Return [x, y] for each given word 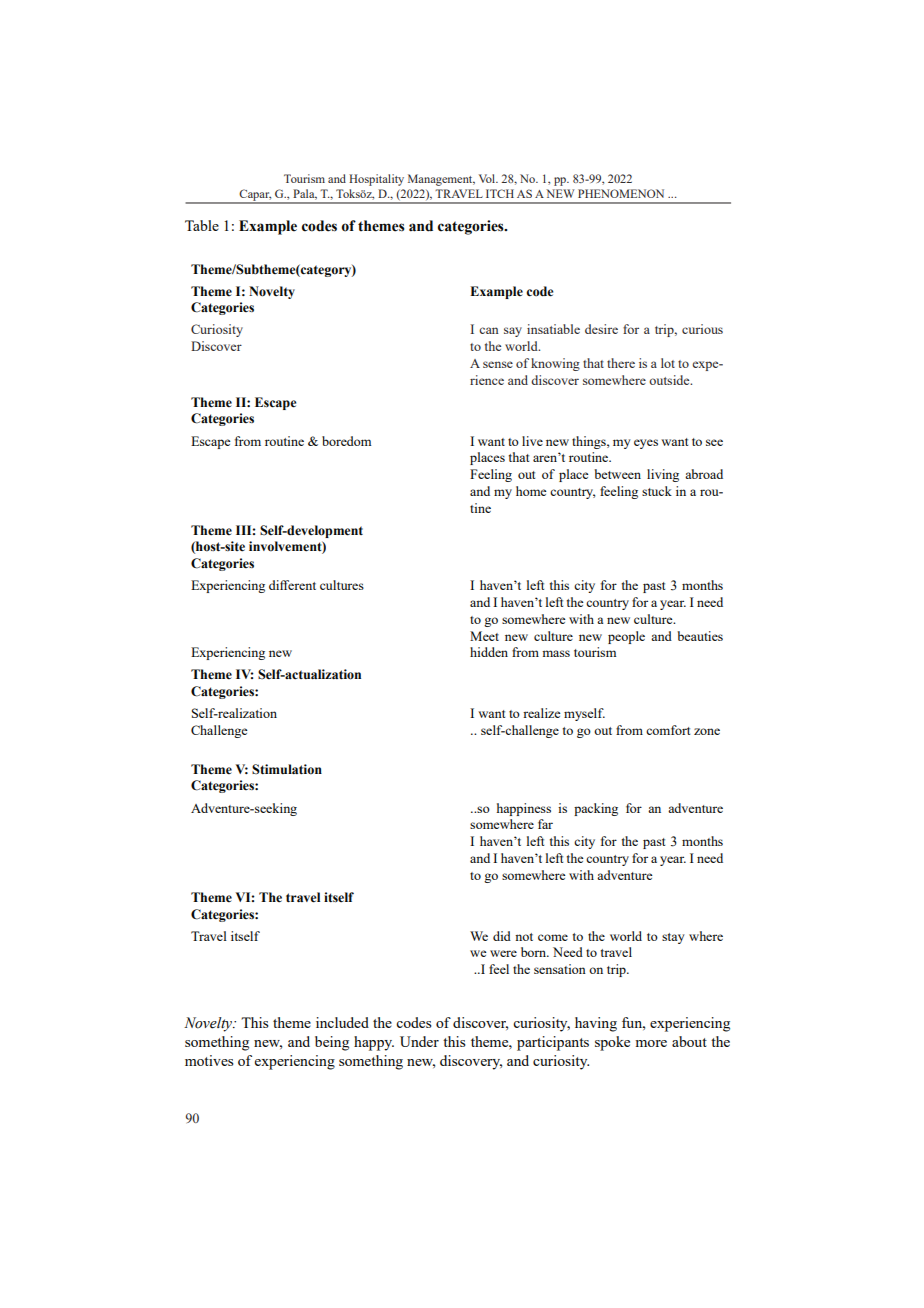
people [626, 637]
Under [419, 1041]
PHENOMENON [621, 193]
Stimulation [287, 769]
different [292, 585]
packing [596, 809]
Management [441, 180]
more [651, 1043]
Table [202, 225]
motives [209, 1060]
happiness [524, 809]
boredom [346, 441]
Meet [484, 636]
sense [498, 364]
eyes [646, 444]
